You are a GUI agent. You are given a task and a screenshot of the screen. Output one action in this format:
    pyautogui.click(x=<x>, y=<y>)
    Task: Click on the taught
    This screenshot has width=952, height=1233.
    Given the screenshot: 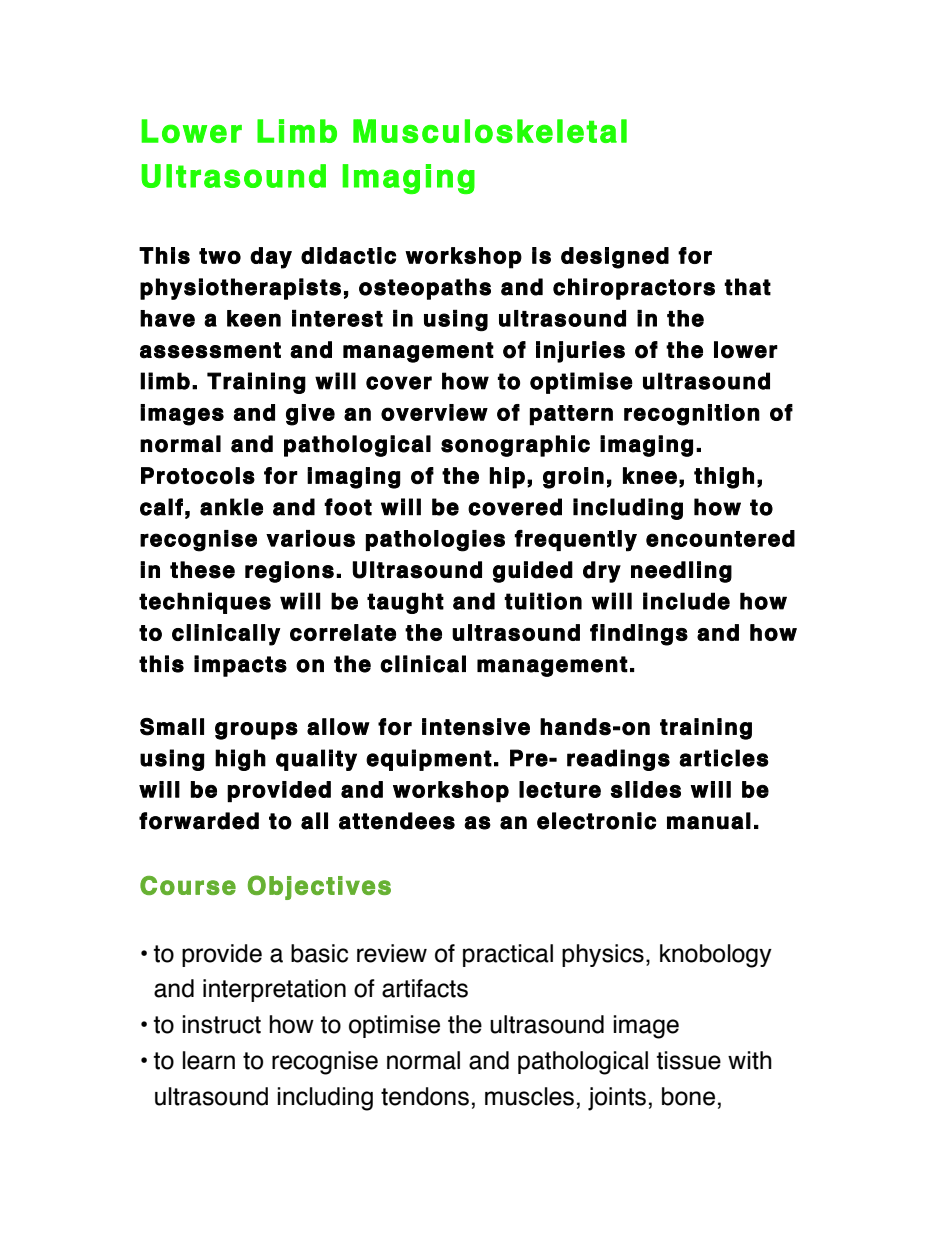 What is the action you would take?
    pyautogui.click(x=405, y=603)
